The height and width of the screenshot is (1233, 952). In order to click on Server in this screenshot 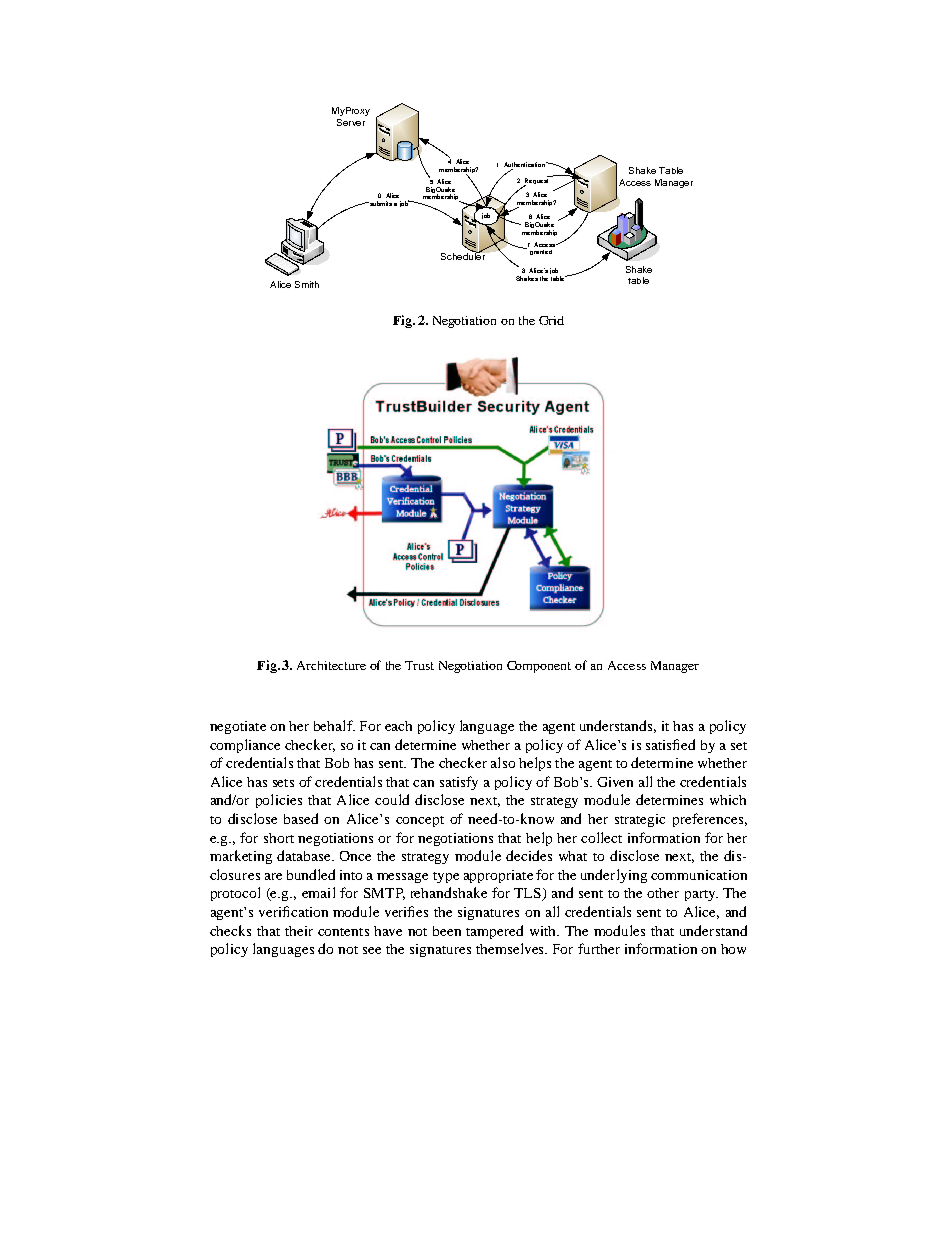, I will do `click(351, 122)`.
